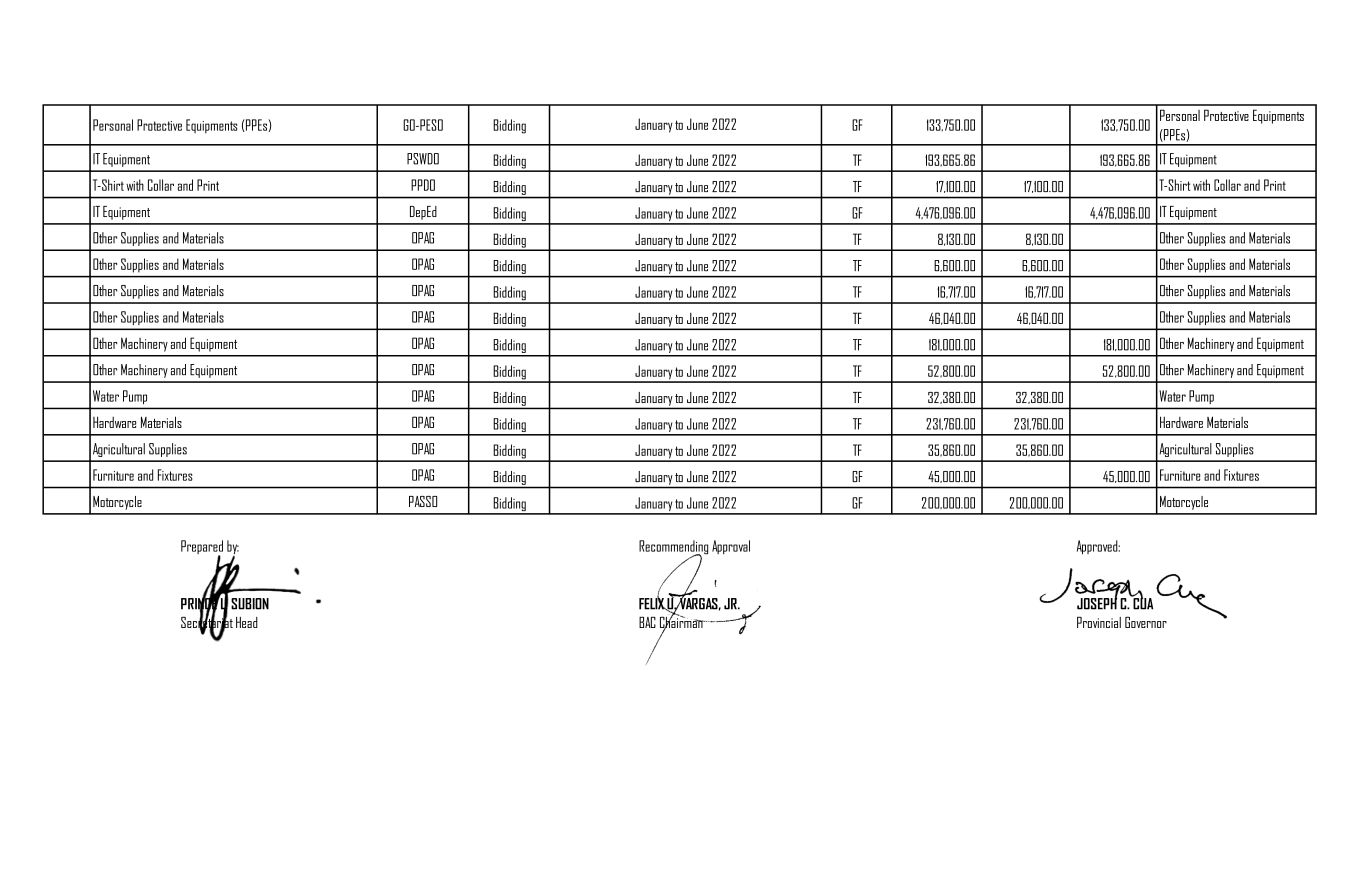 The height and width of the screenshot is (896, 1371). I want to click on Chairman, so click(682, 622).
